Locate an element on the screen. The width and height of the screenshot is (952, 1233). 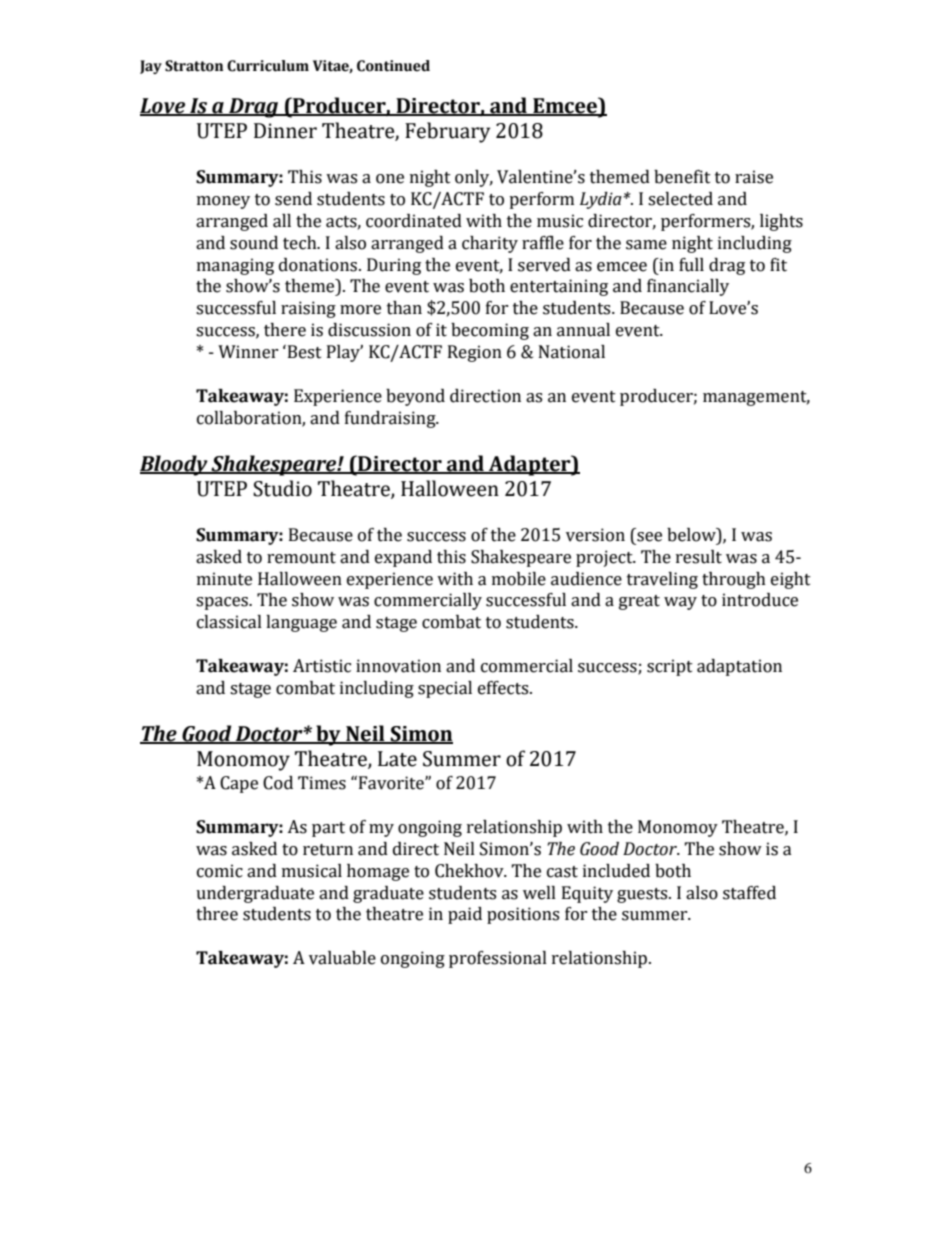
three is located at coordinates (217, 914).
